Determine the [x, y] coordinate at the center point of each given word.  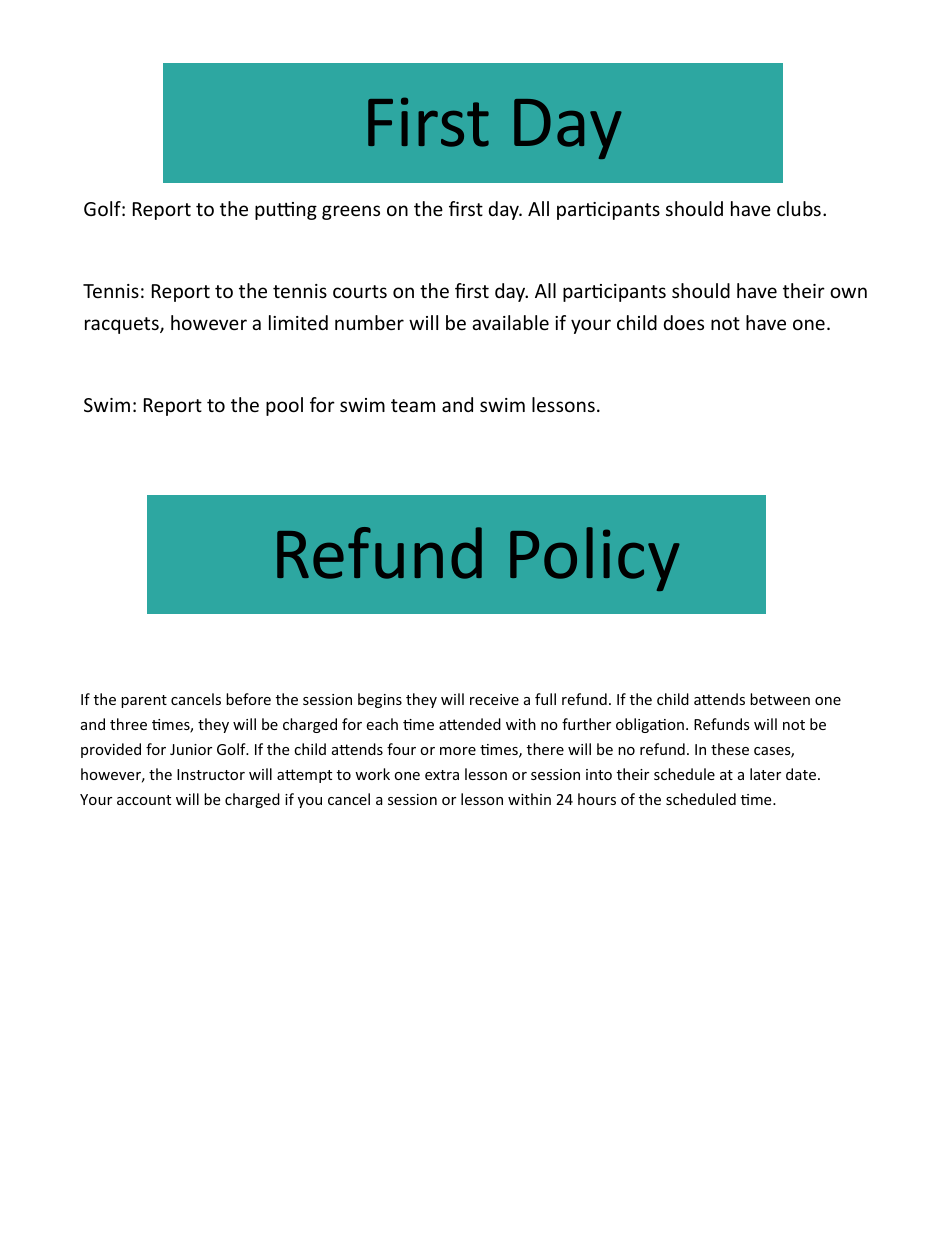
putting [286, 211]
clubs [799, 208]
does [684, 322]
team [413, 405]
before [248, 699]
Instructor [211, 774]
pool [284, 406]
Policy [595, 559]
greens [351, 212]
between [780, 699]
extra [442, 775]
